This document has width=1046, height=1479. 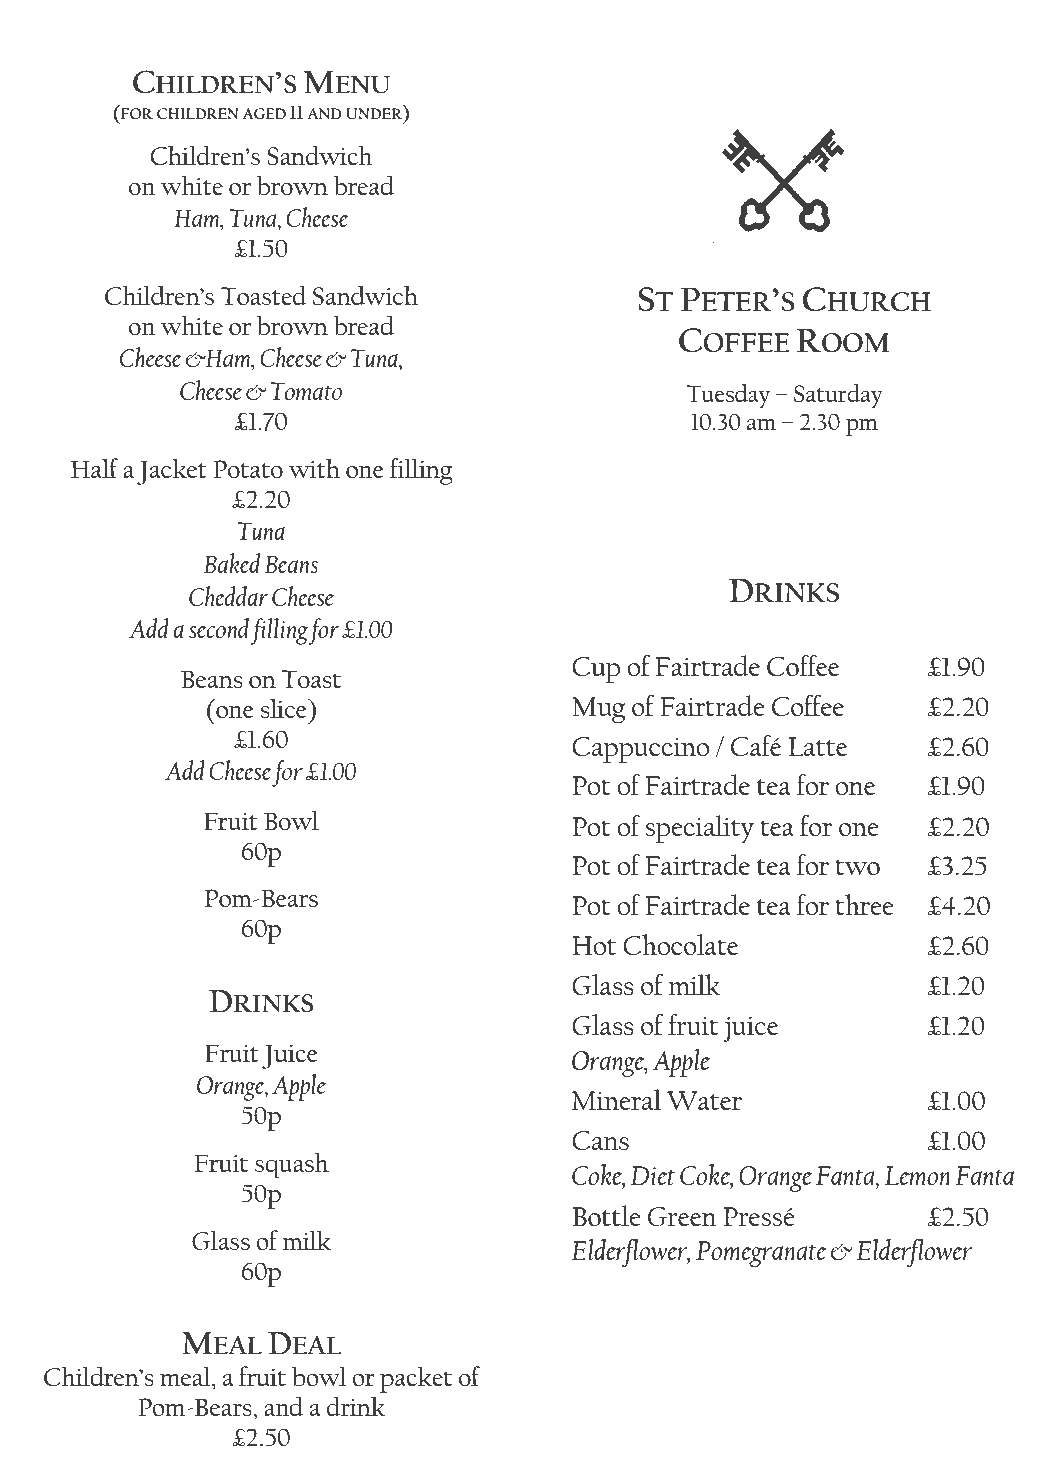 I want to click on Cans, so click(x=600, y=1140).
